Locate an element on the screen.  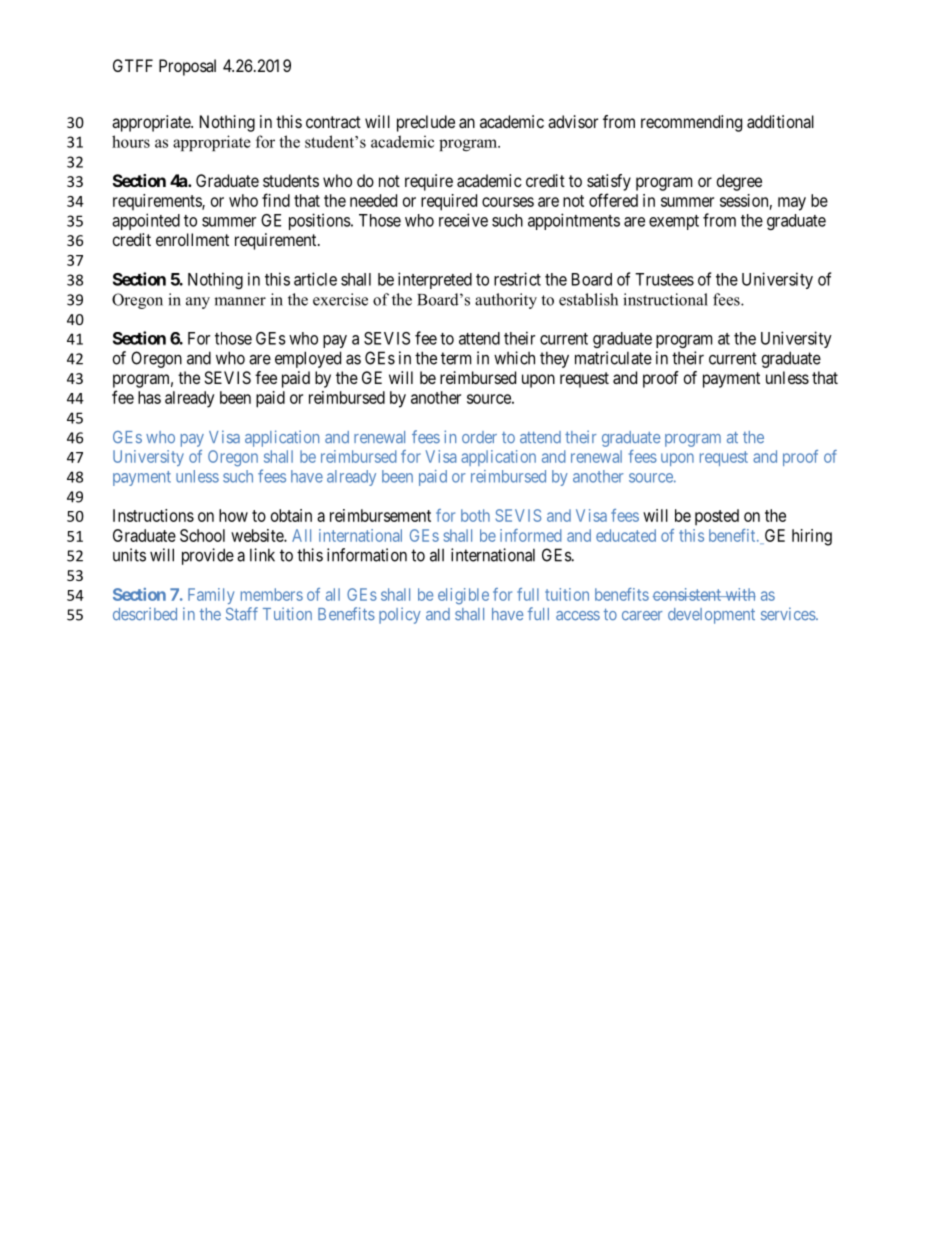
receive is located at coordinates (463, 220).
